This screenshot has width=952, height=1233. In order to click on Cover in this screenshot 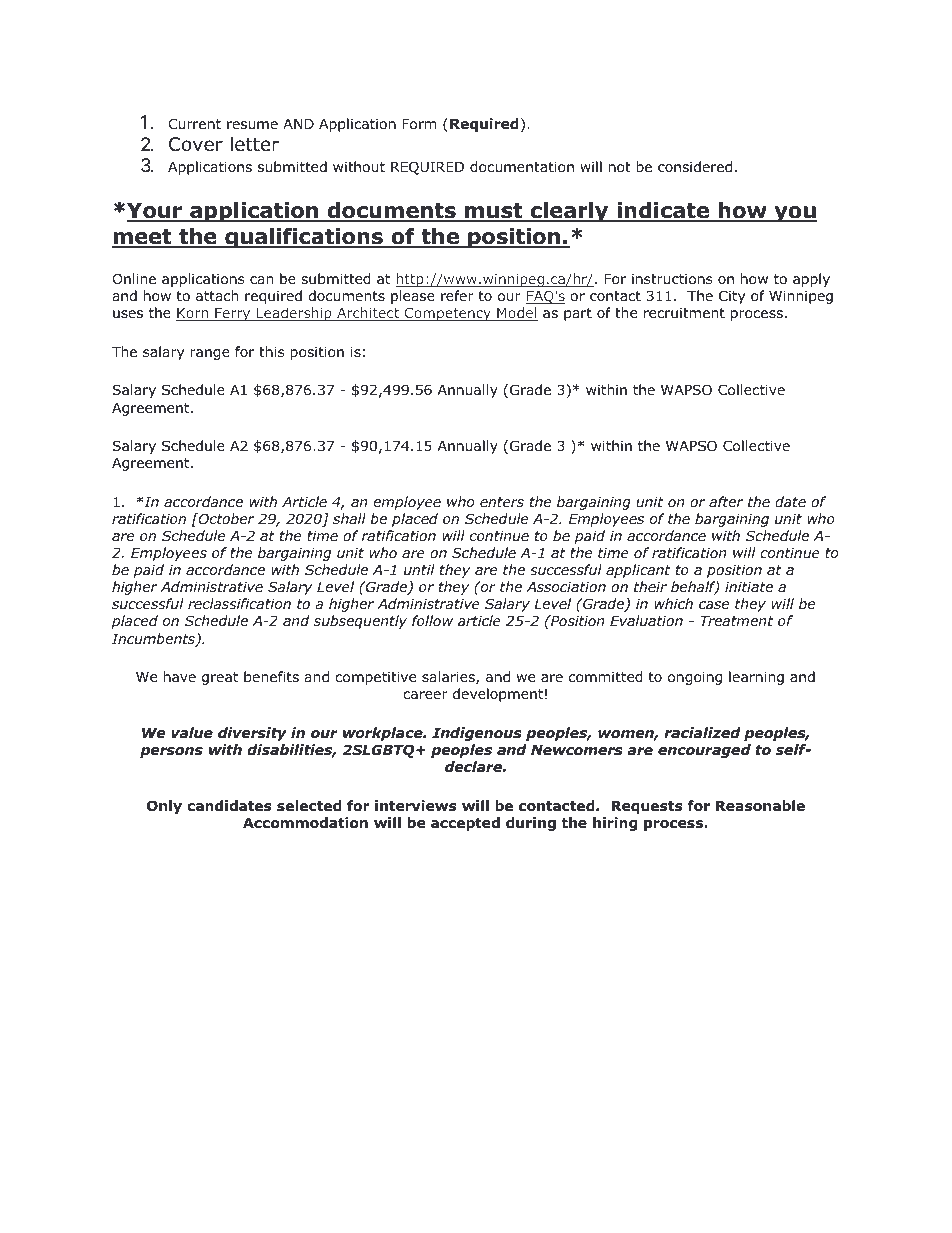, I will do `click(196, 144)`.
